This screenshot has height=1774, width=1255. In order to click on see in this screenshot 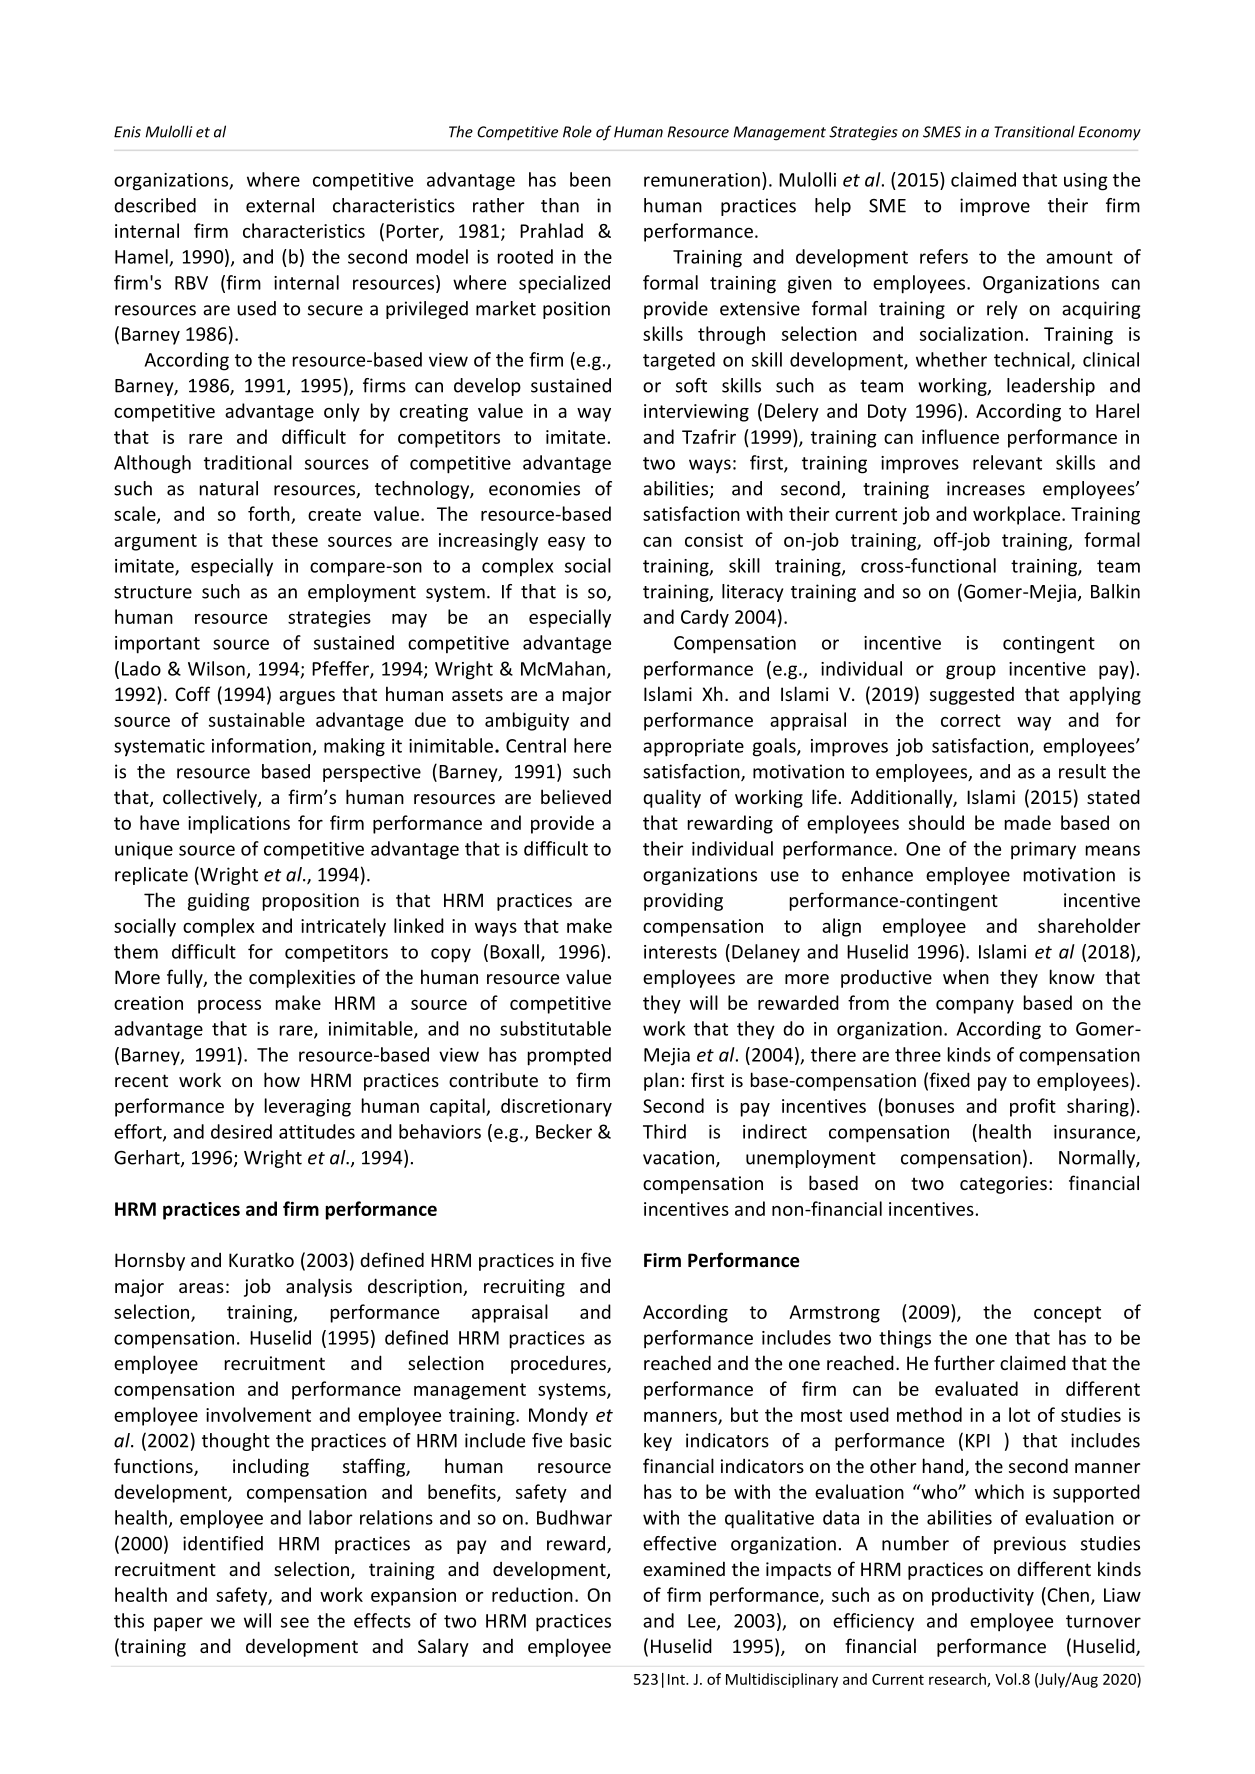, I will do `click(295, 1622)`.
